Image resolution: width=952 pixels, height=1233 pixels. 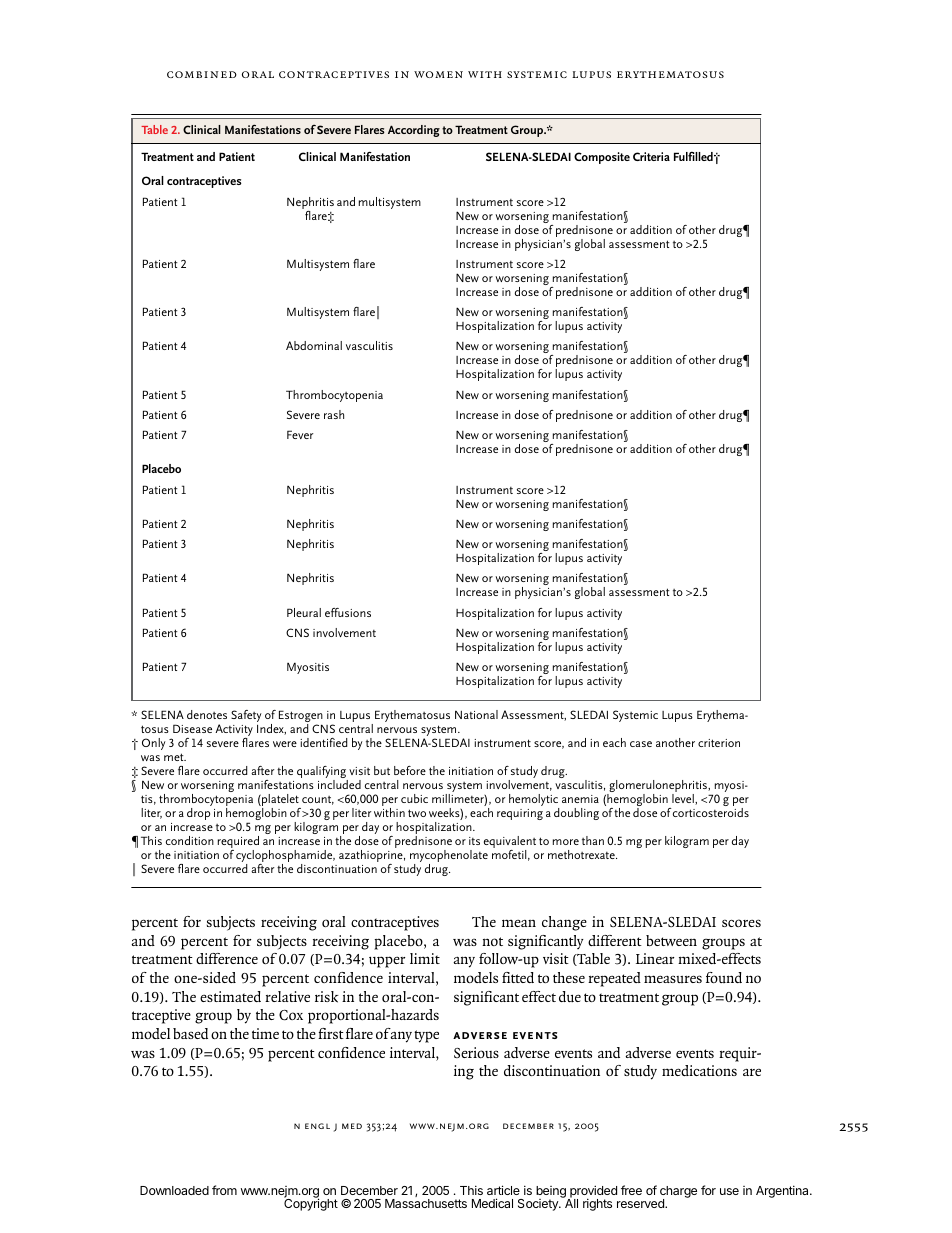 What do you see at coordinates (476, 714) in the screenshot?
I see `National` at bounding box center [476, 714].
